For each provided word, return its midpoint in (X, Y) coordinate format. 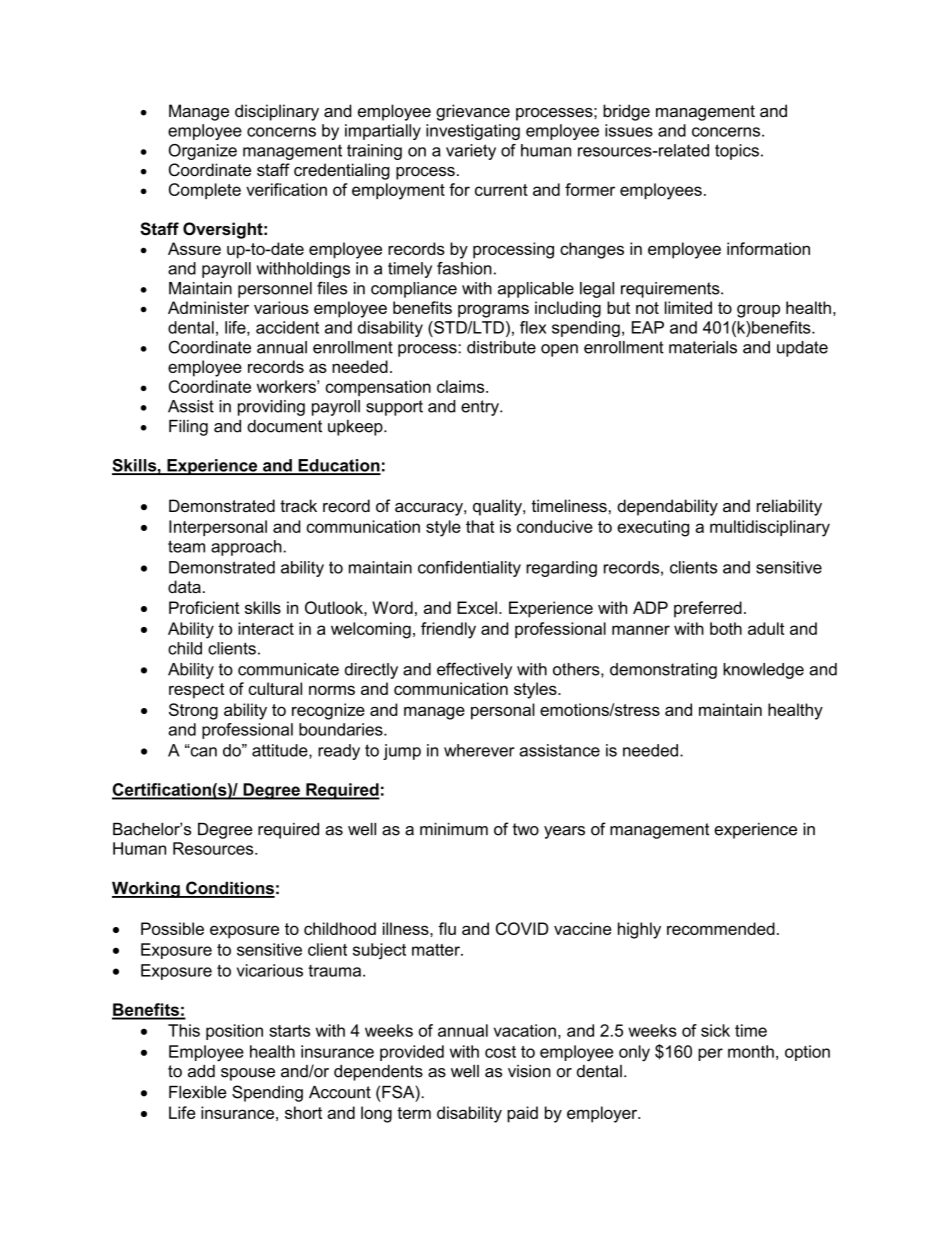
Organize (203, 152)
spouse (248, 1074)
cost (500, 1052)
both (726, 628)
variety (471, 152)
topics (737, 152)
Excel (477, 607)
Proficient (204, 607)
